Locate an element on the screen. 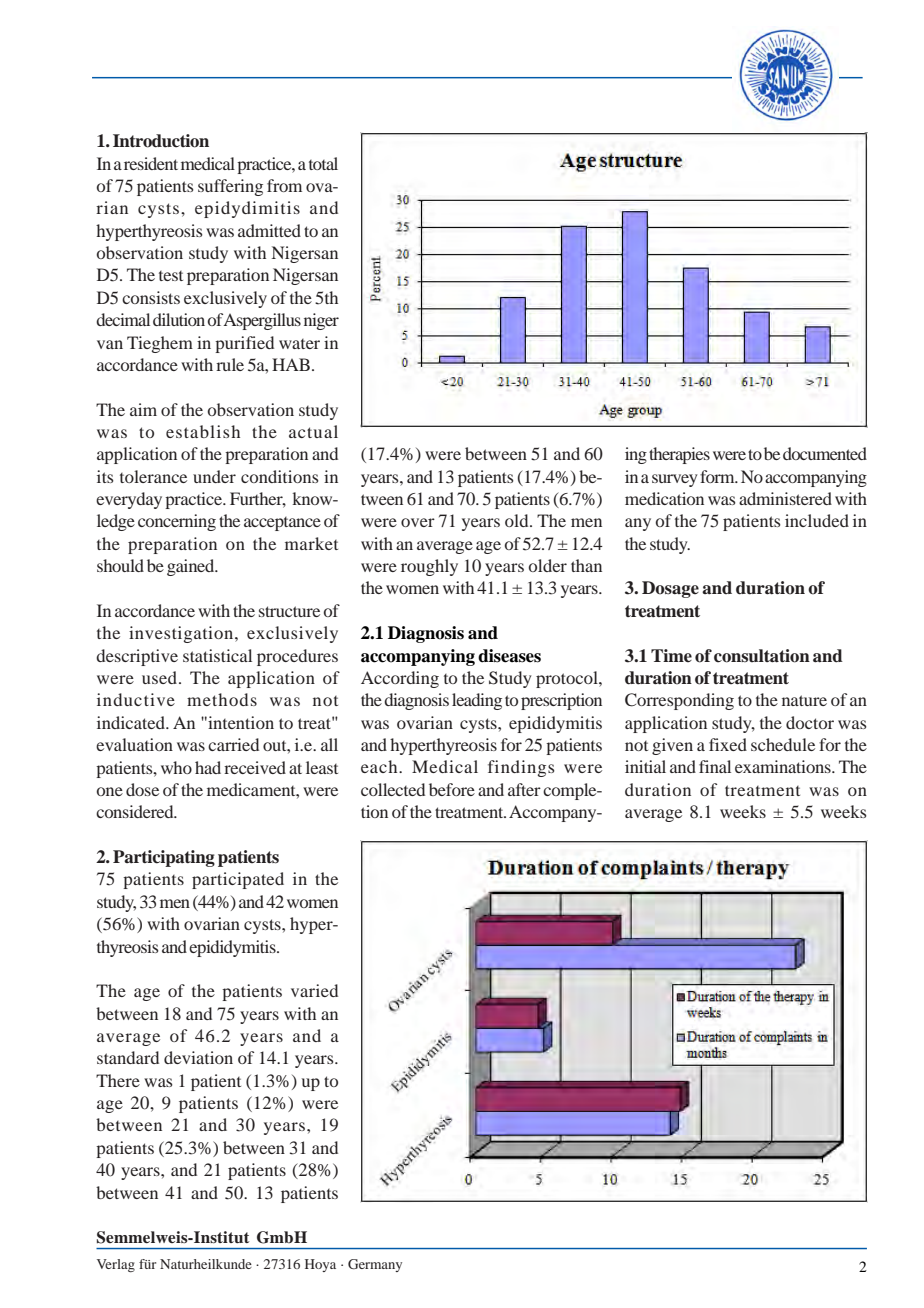 The width and height of the screenshot is (924, 1308). Germany is located at coordinates (375, 1265).
